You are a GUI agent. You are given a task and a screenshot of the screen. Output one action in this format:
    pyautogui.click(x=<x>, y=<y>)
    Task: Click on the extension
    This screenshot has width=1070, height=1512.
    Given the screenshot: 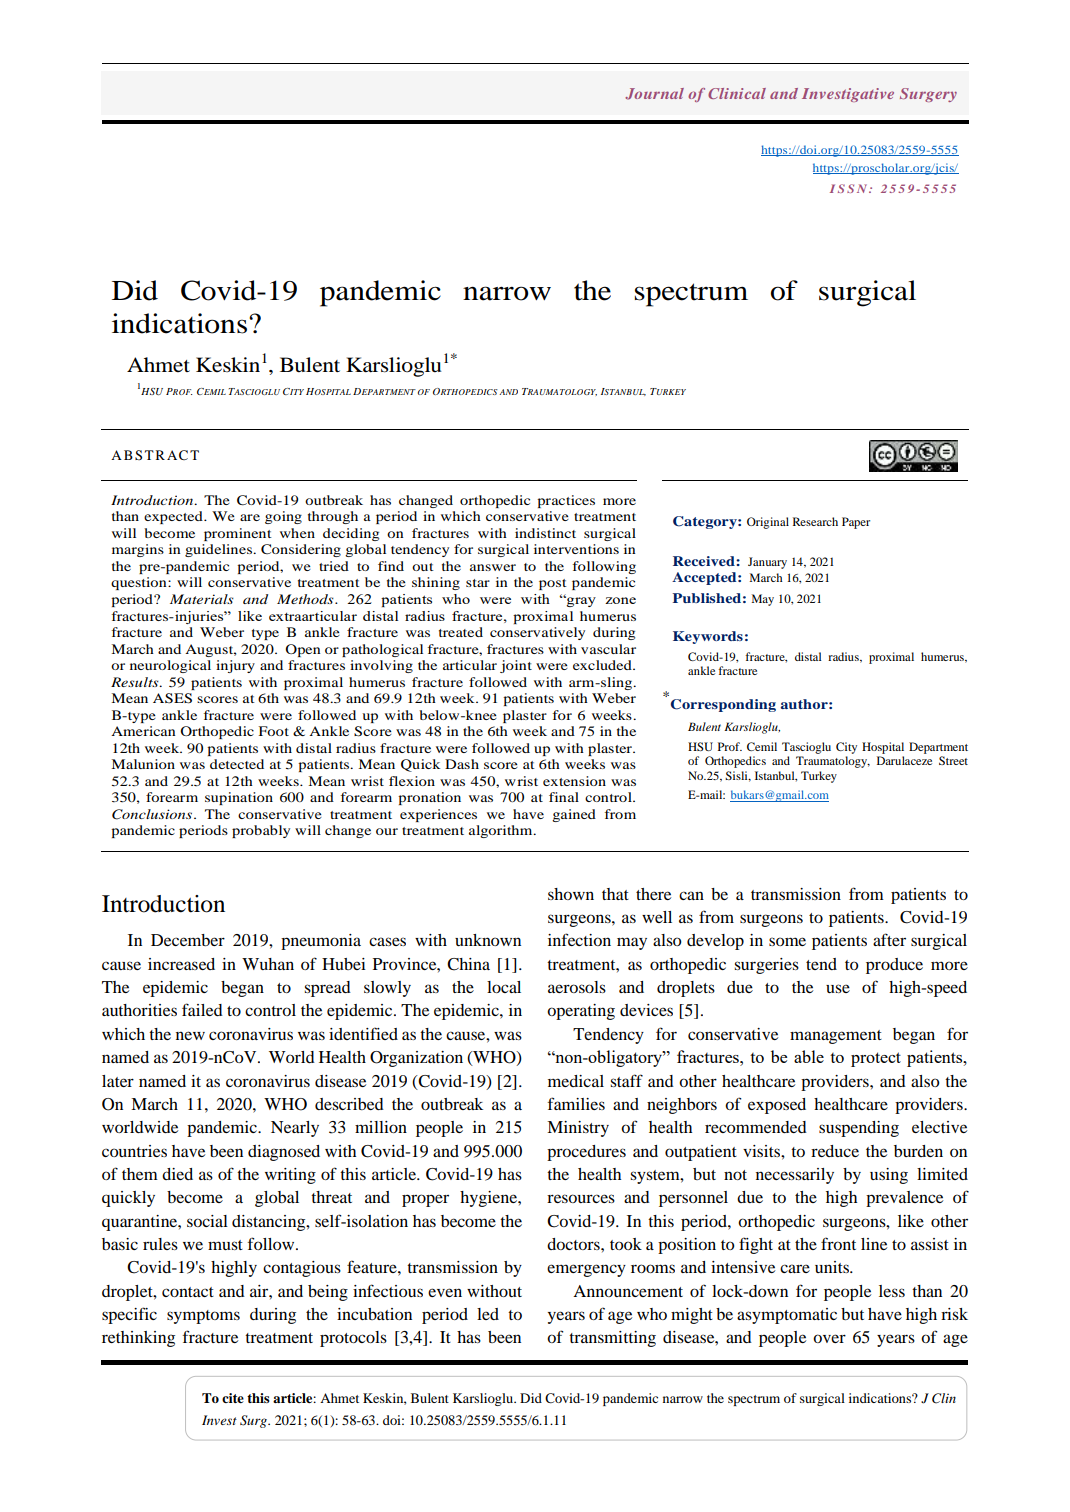 What is the action you would take?
    pyautogui.click(x=574, y=781)
